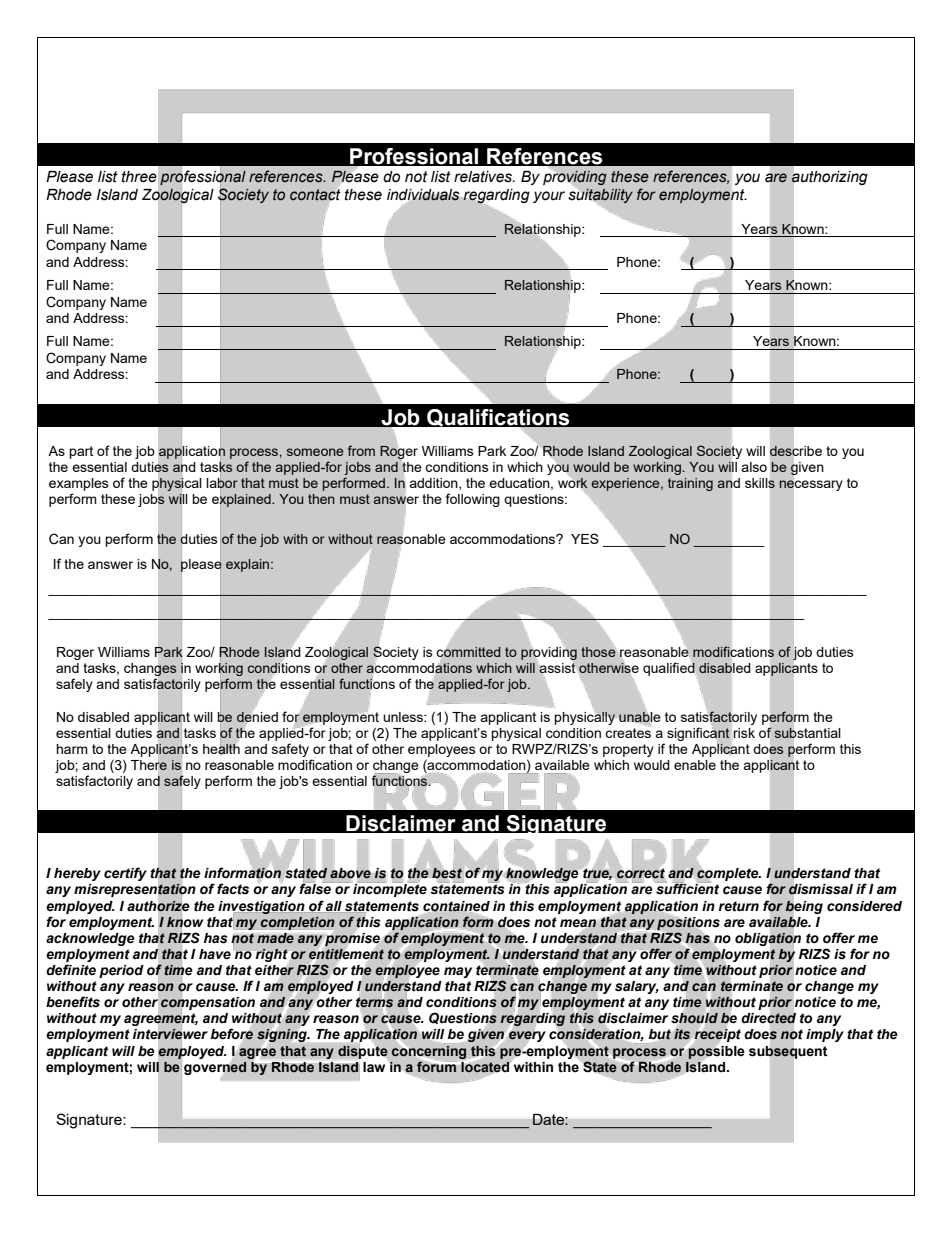 The height and width of the document is (1233, 952). What do you see at coordinates (404, 717) in the document?
I see `unless` at bounding box center [404, 717].
